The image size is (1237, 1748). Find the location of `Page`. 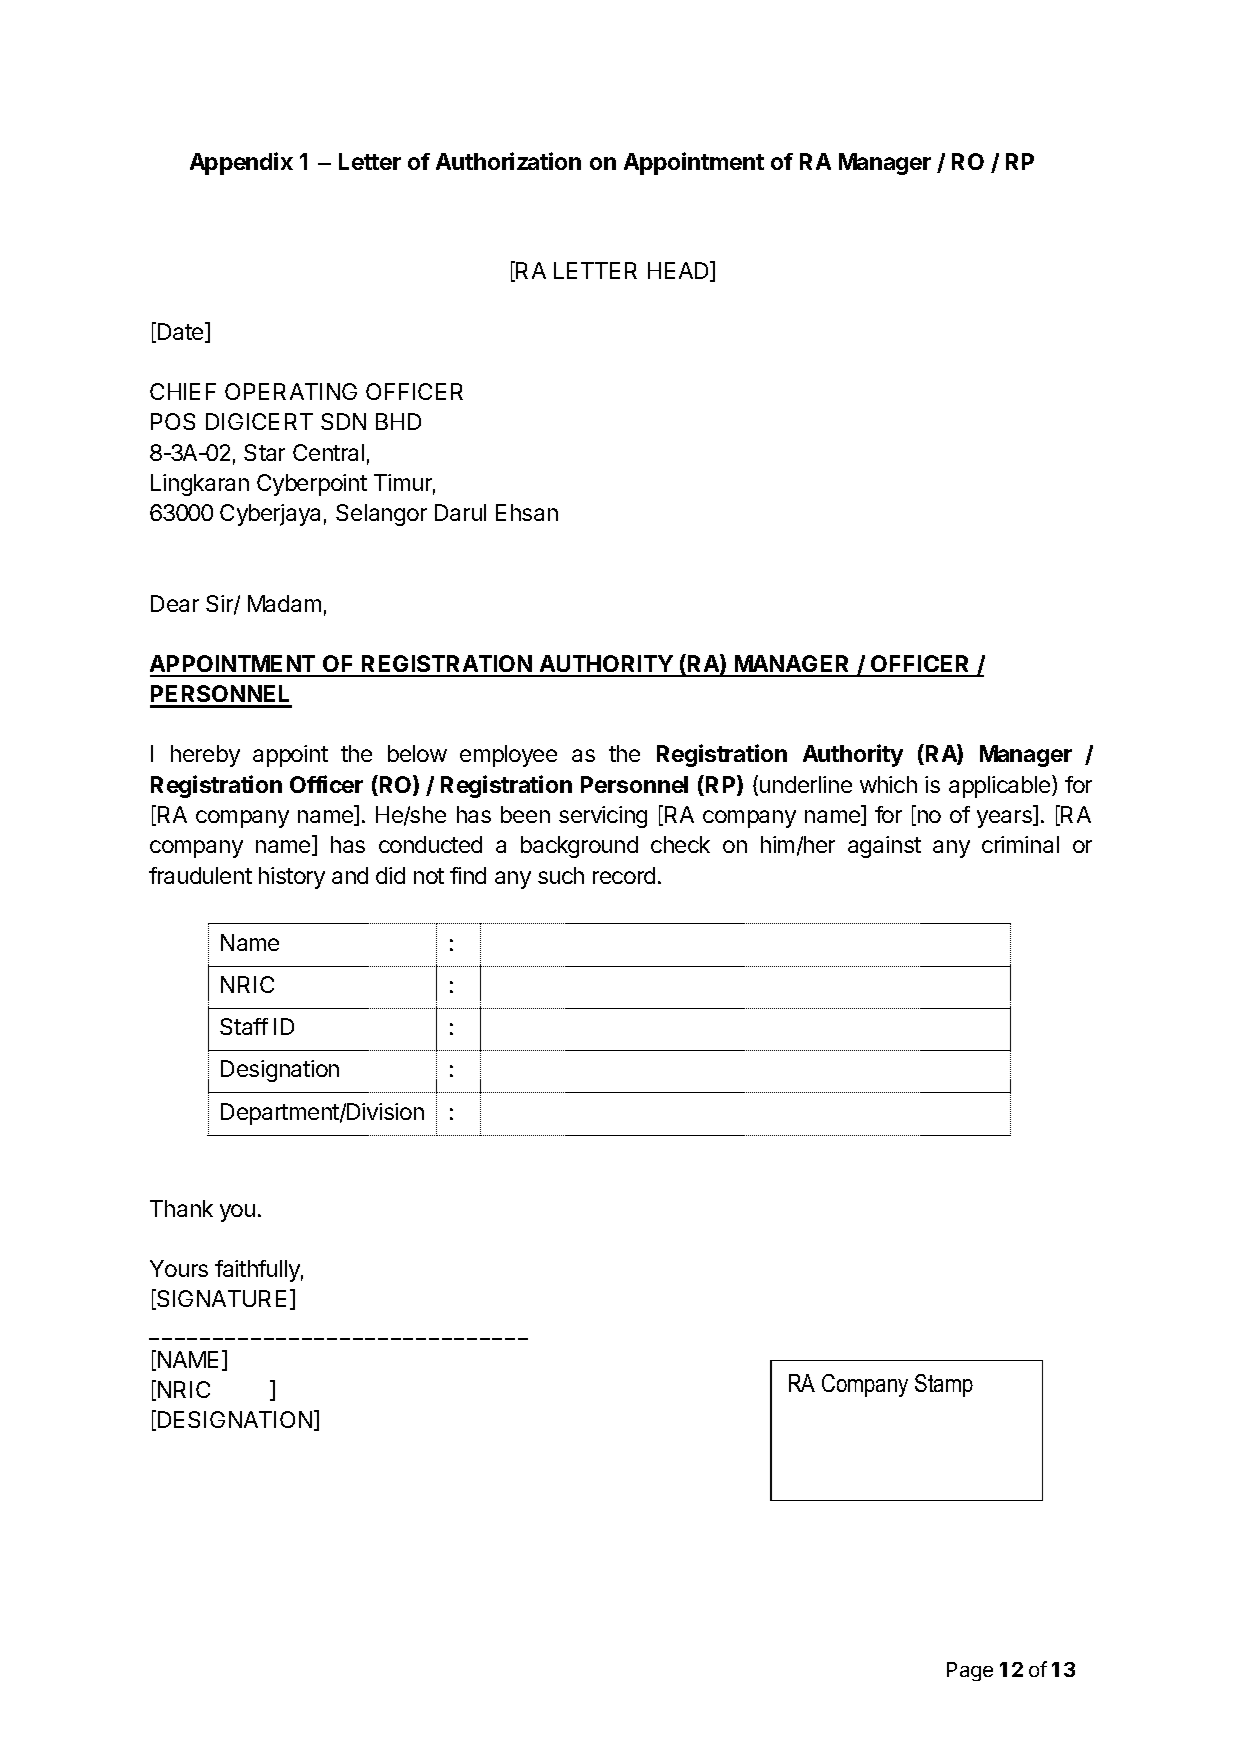

Page is located at coordinates (970, 1671).
